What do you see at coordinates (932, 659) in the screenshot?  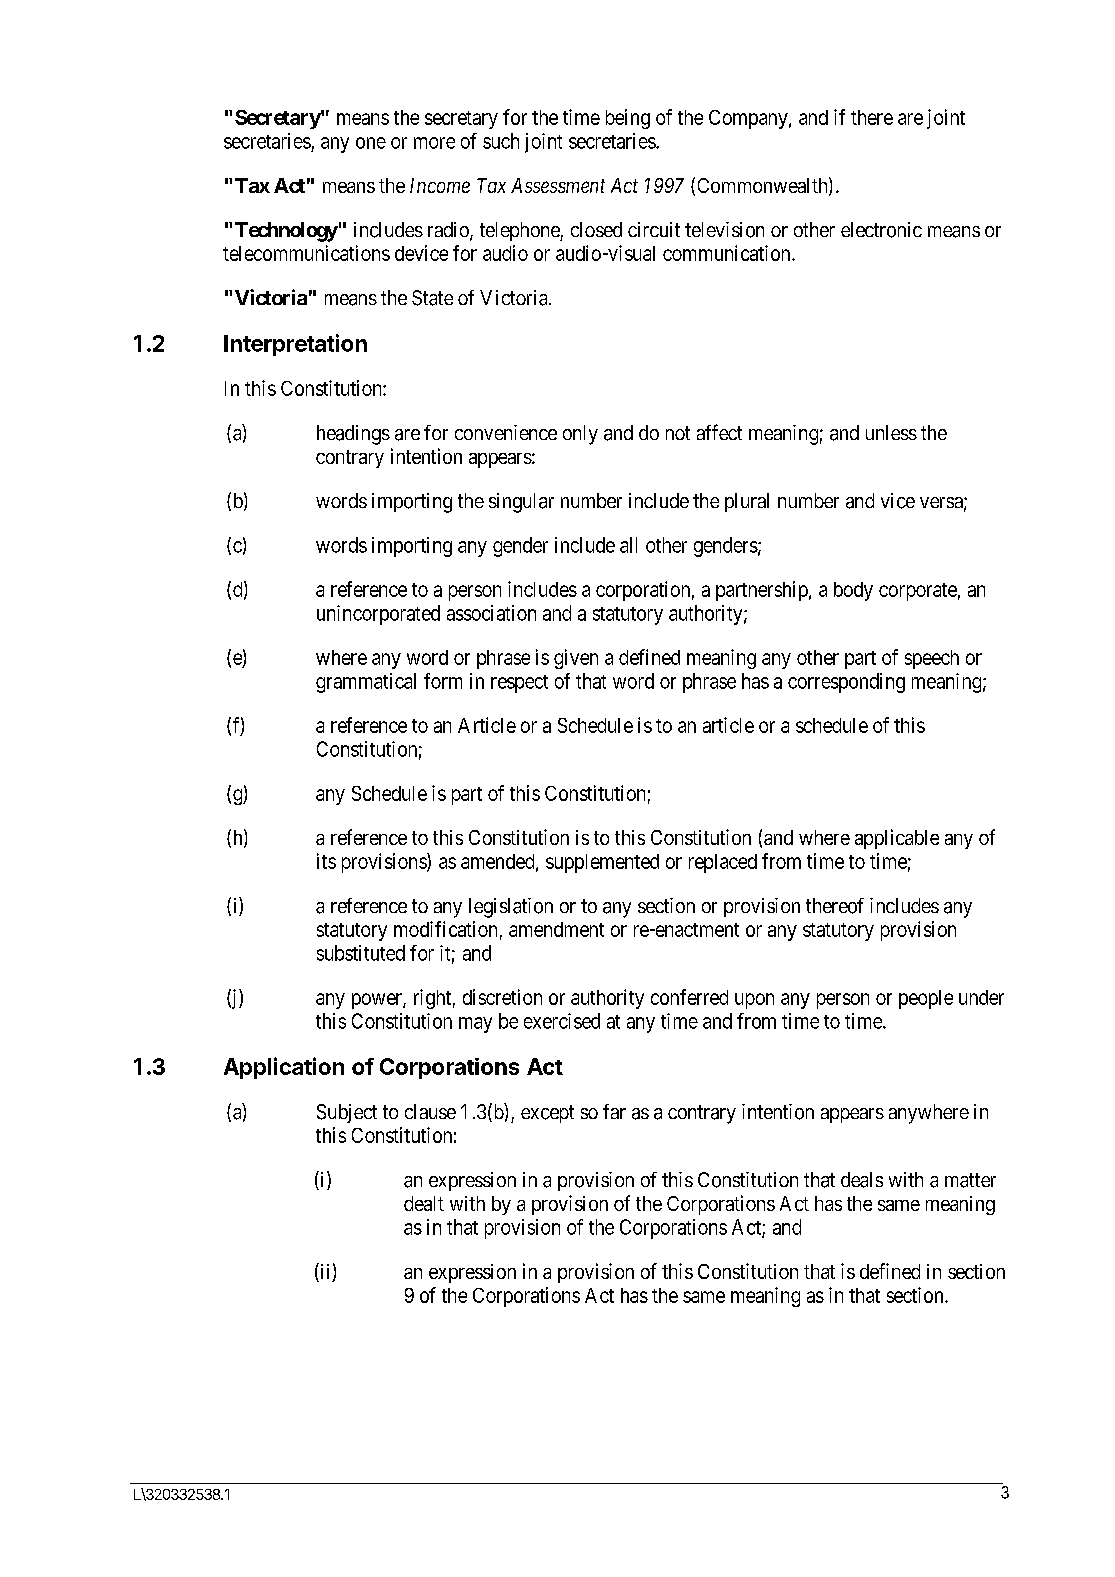 I see `speech` at bounding box center [932, 659].
